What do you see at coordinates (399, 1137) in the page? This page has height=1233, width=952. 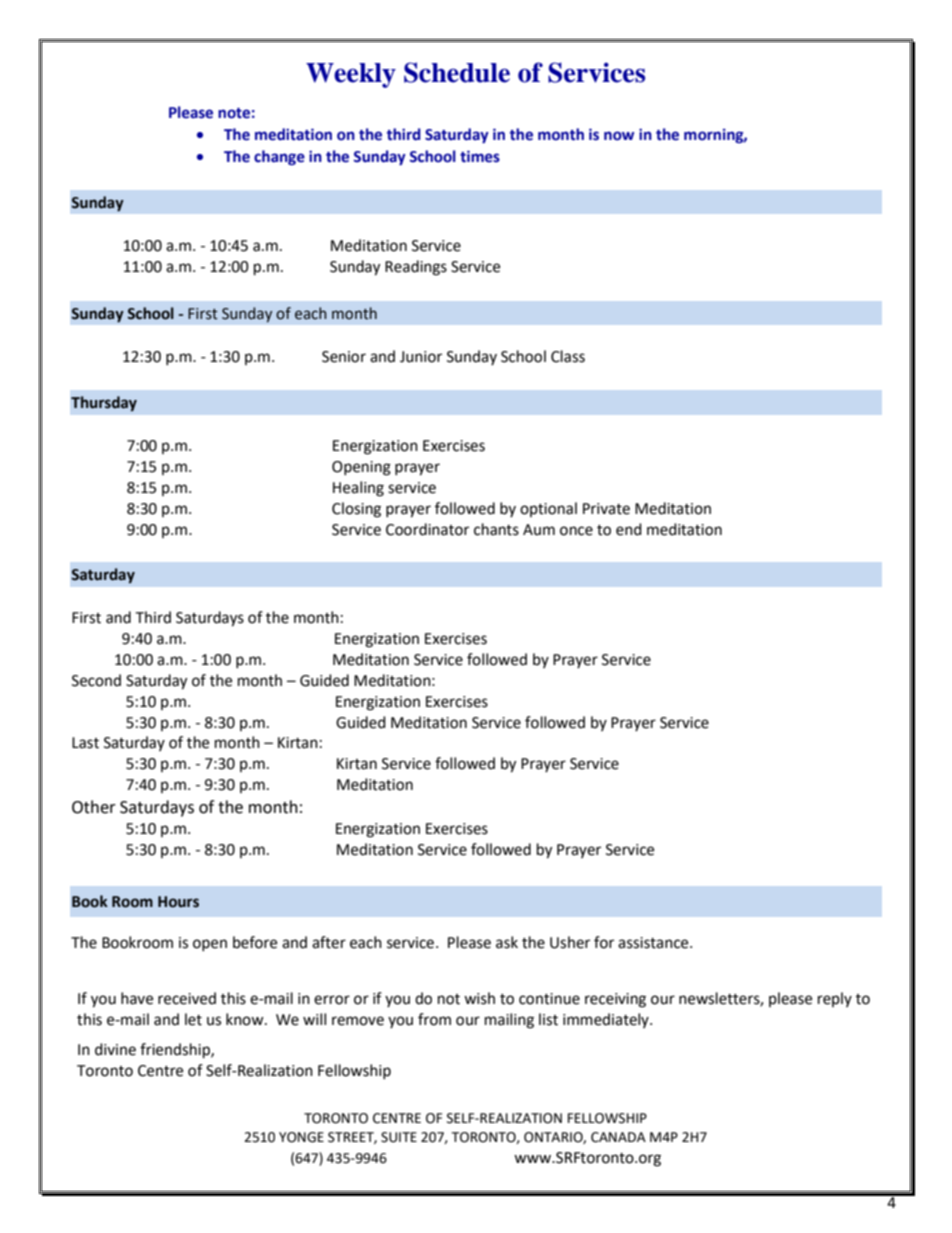 I see `SUITE` at bounding box center [399, 1137].
